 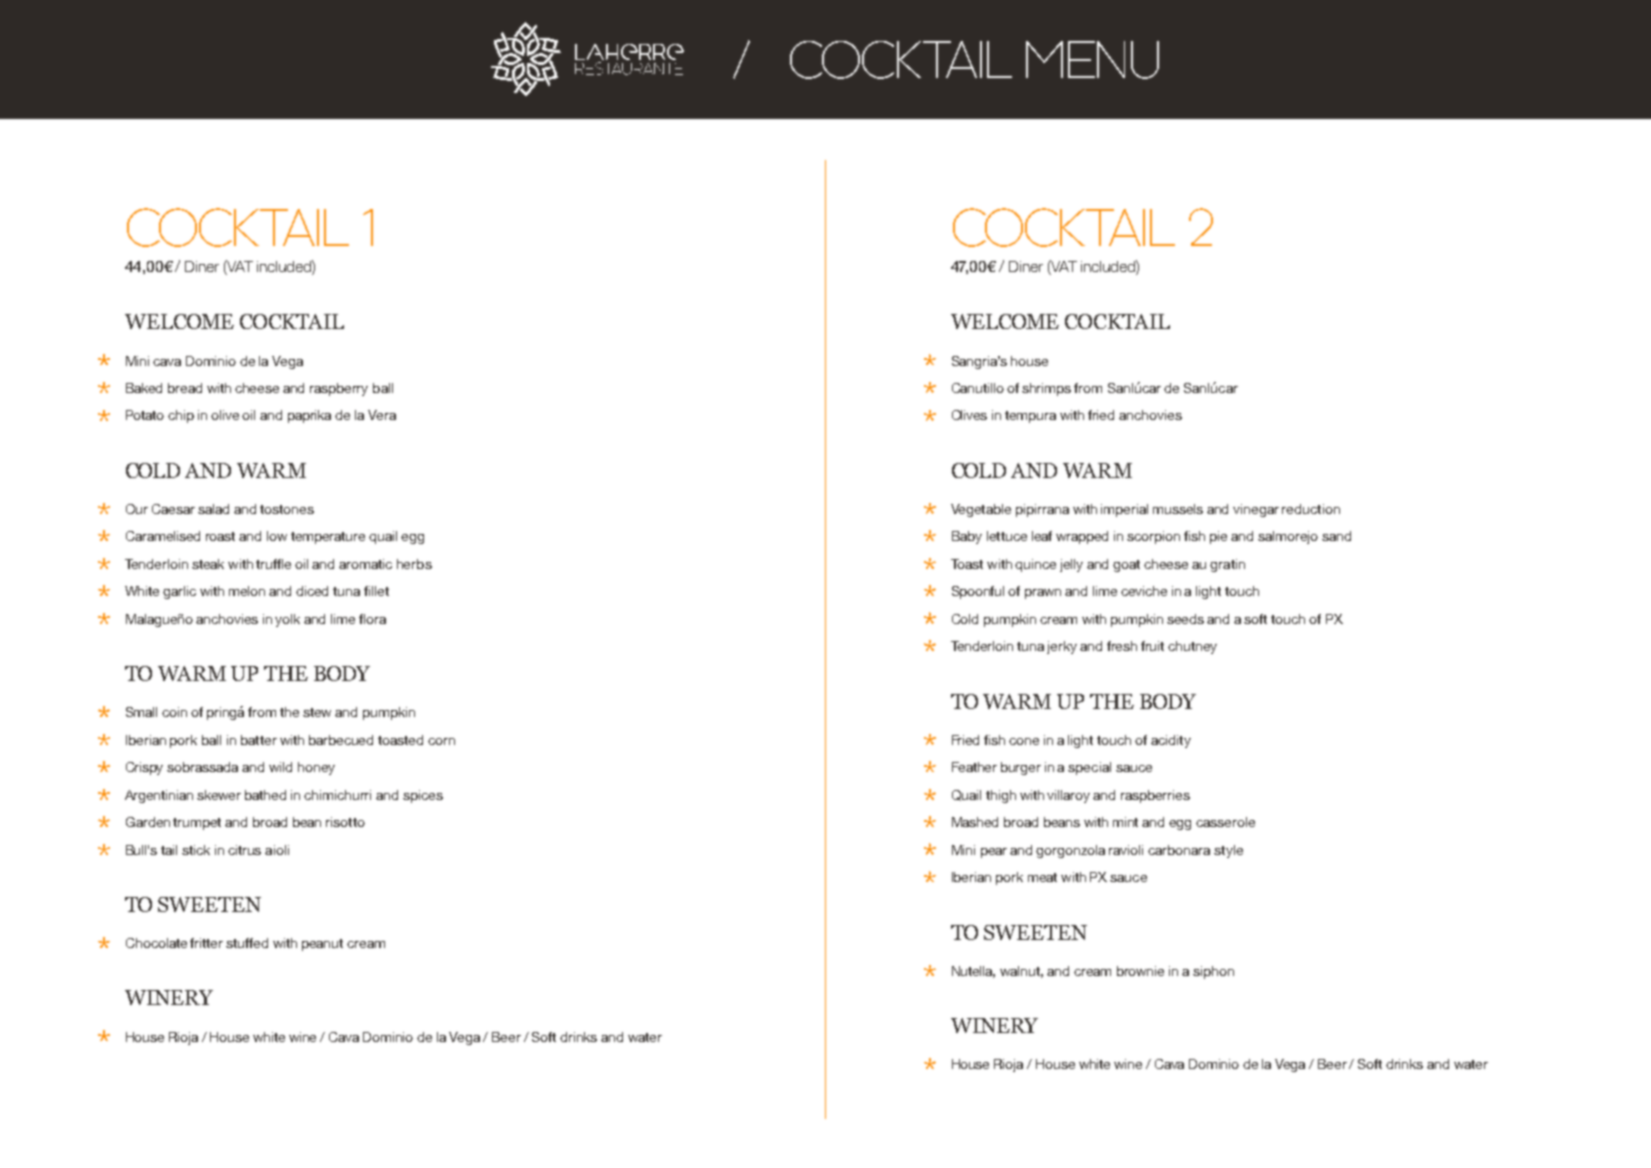 I want to click on cone, so click(x=1024, y=741).
